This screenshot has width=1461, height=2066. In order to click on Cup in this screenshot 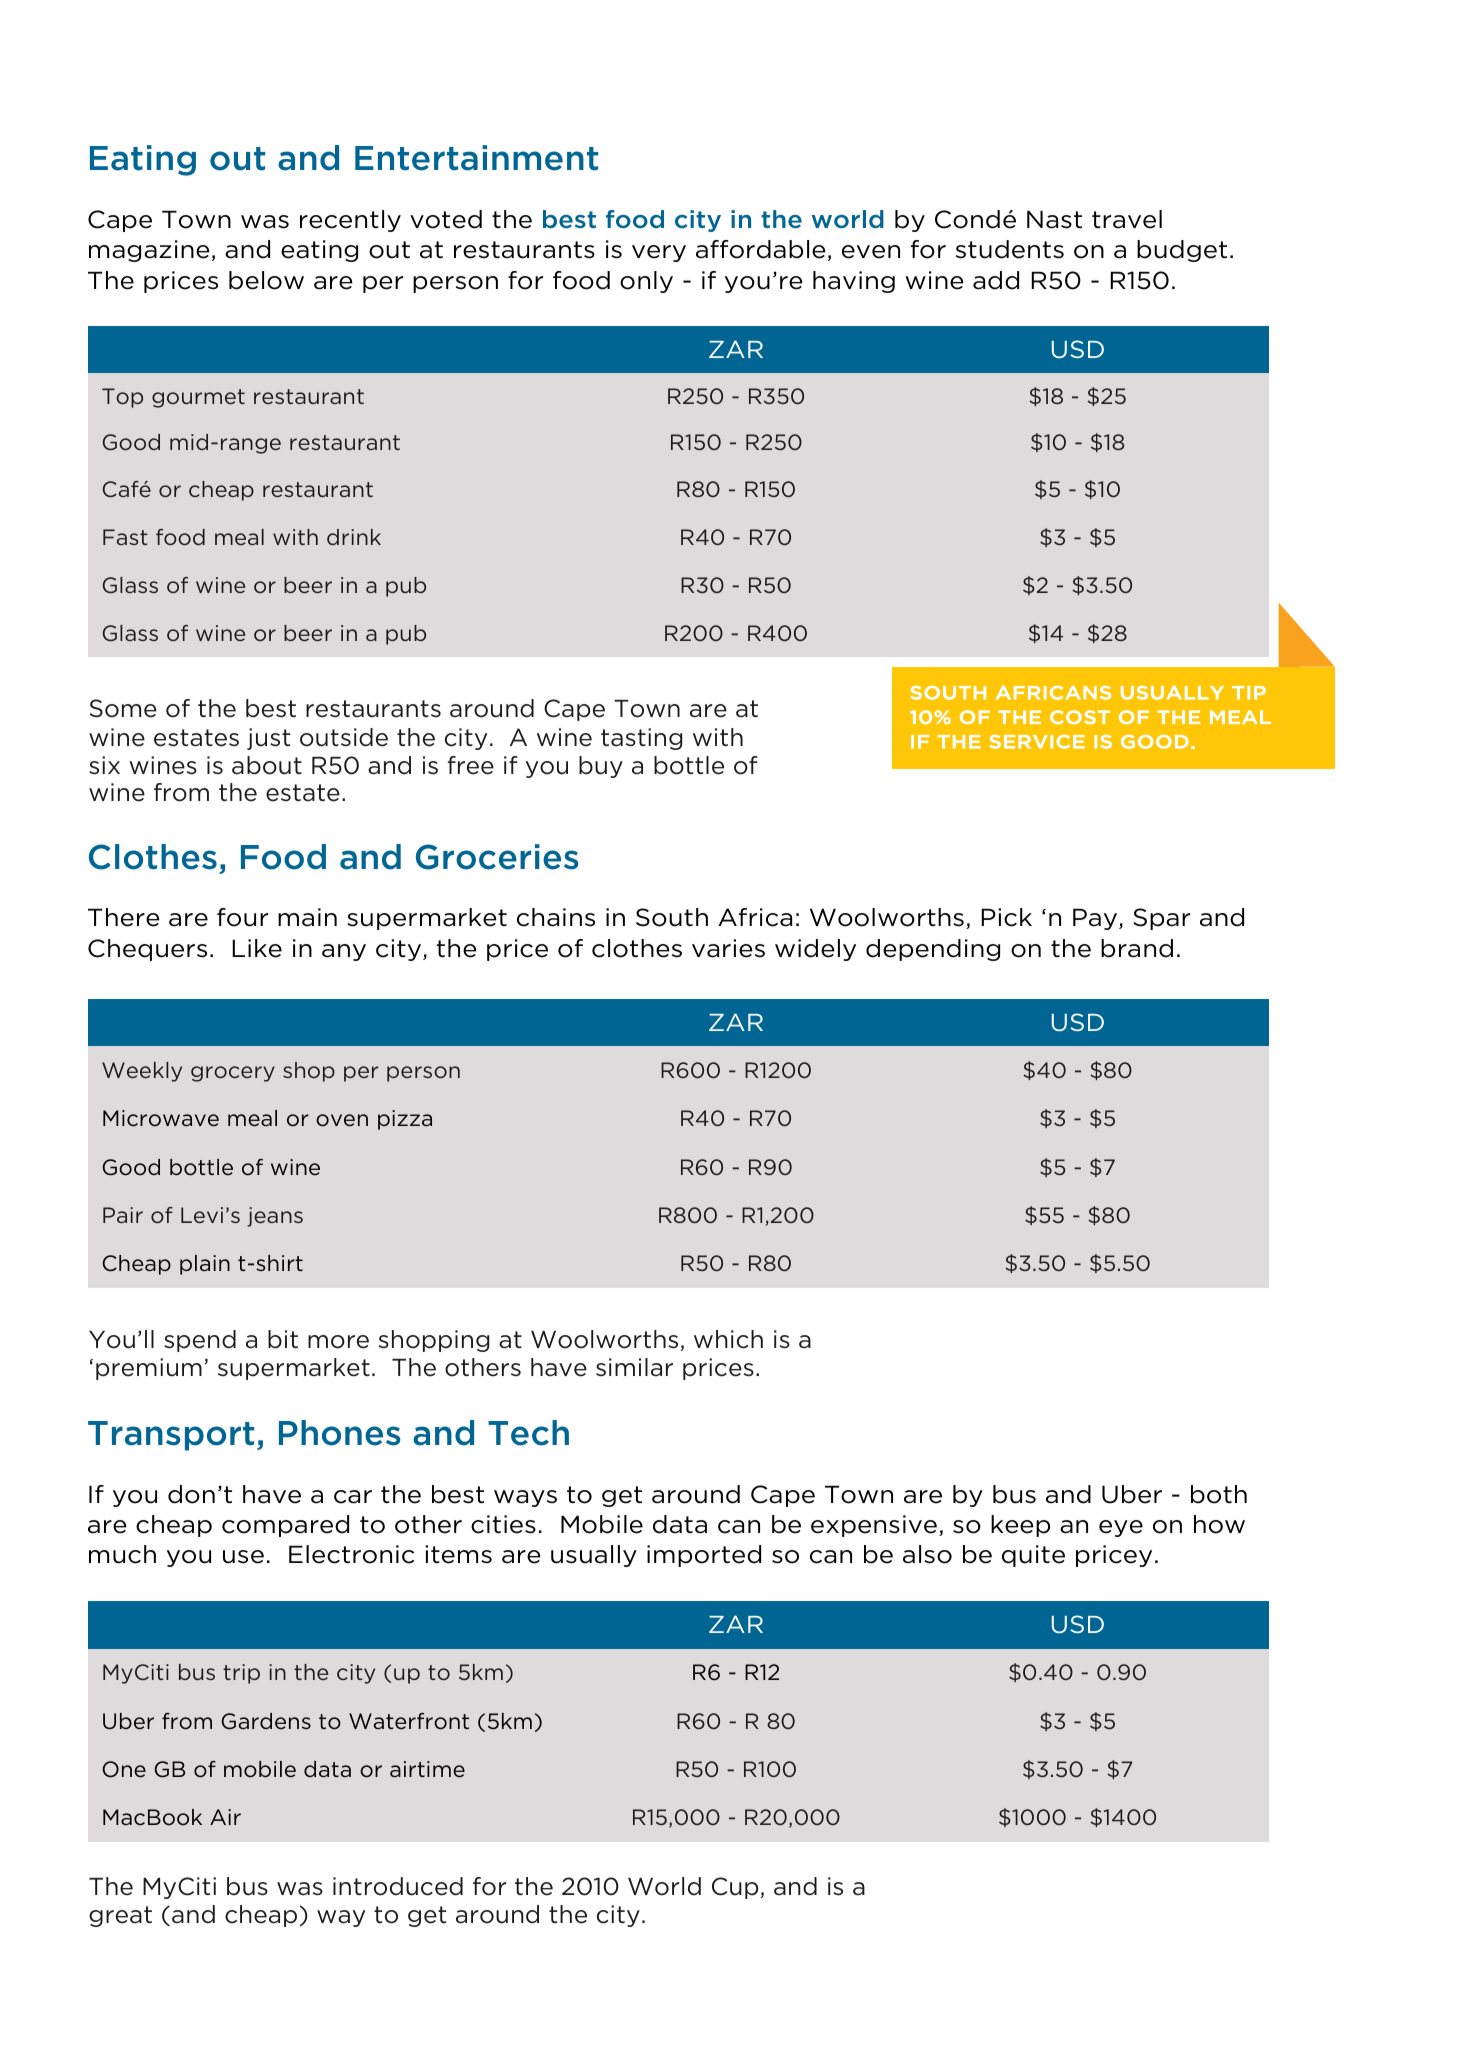, I will do `click(736, 1888)`.
